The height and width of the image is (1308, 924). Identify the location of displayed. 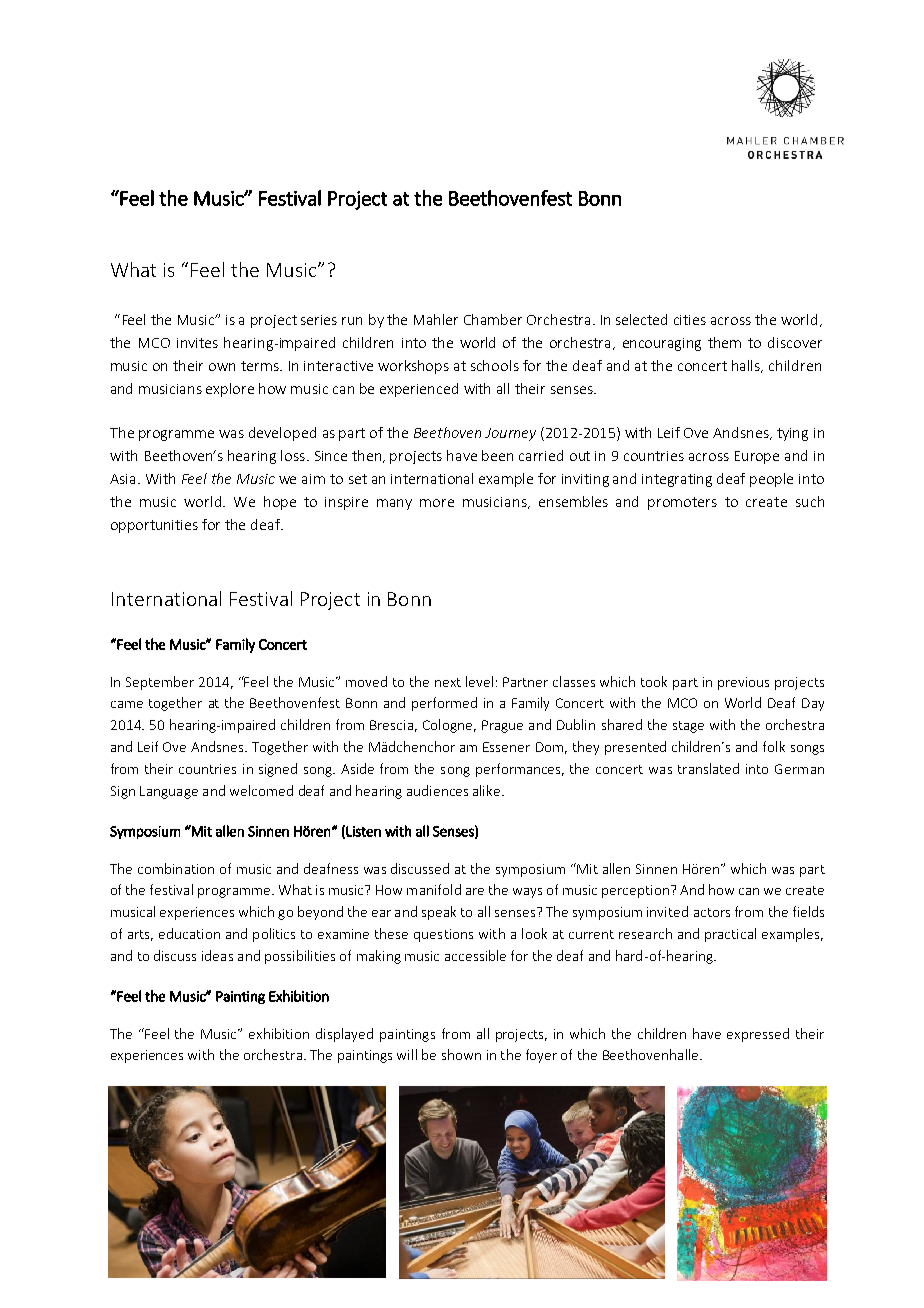
(344, 1035).
